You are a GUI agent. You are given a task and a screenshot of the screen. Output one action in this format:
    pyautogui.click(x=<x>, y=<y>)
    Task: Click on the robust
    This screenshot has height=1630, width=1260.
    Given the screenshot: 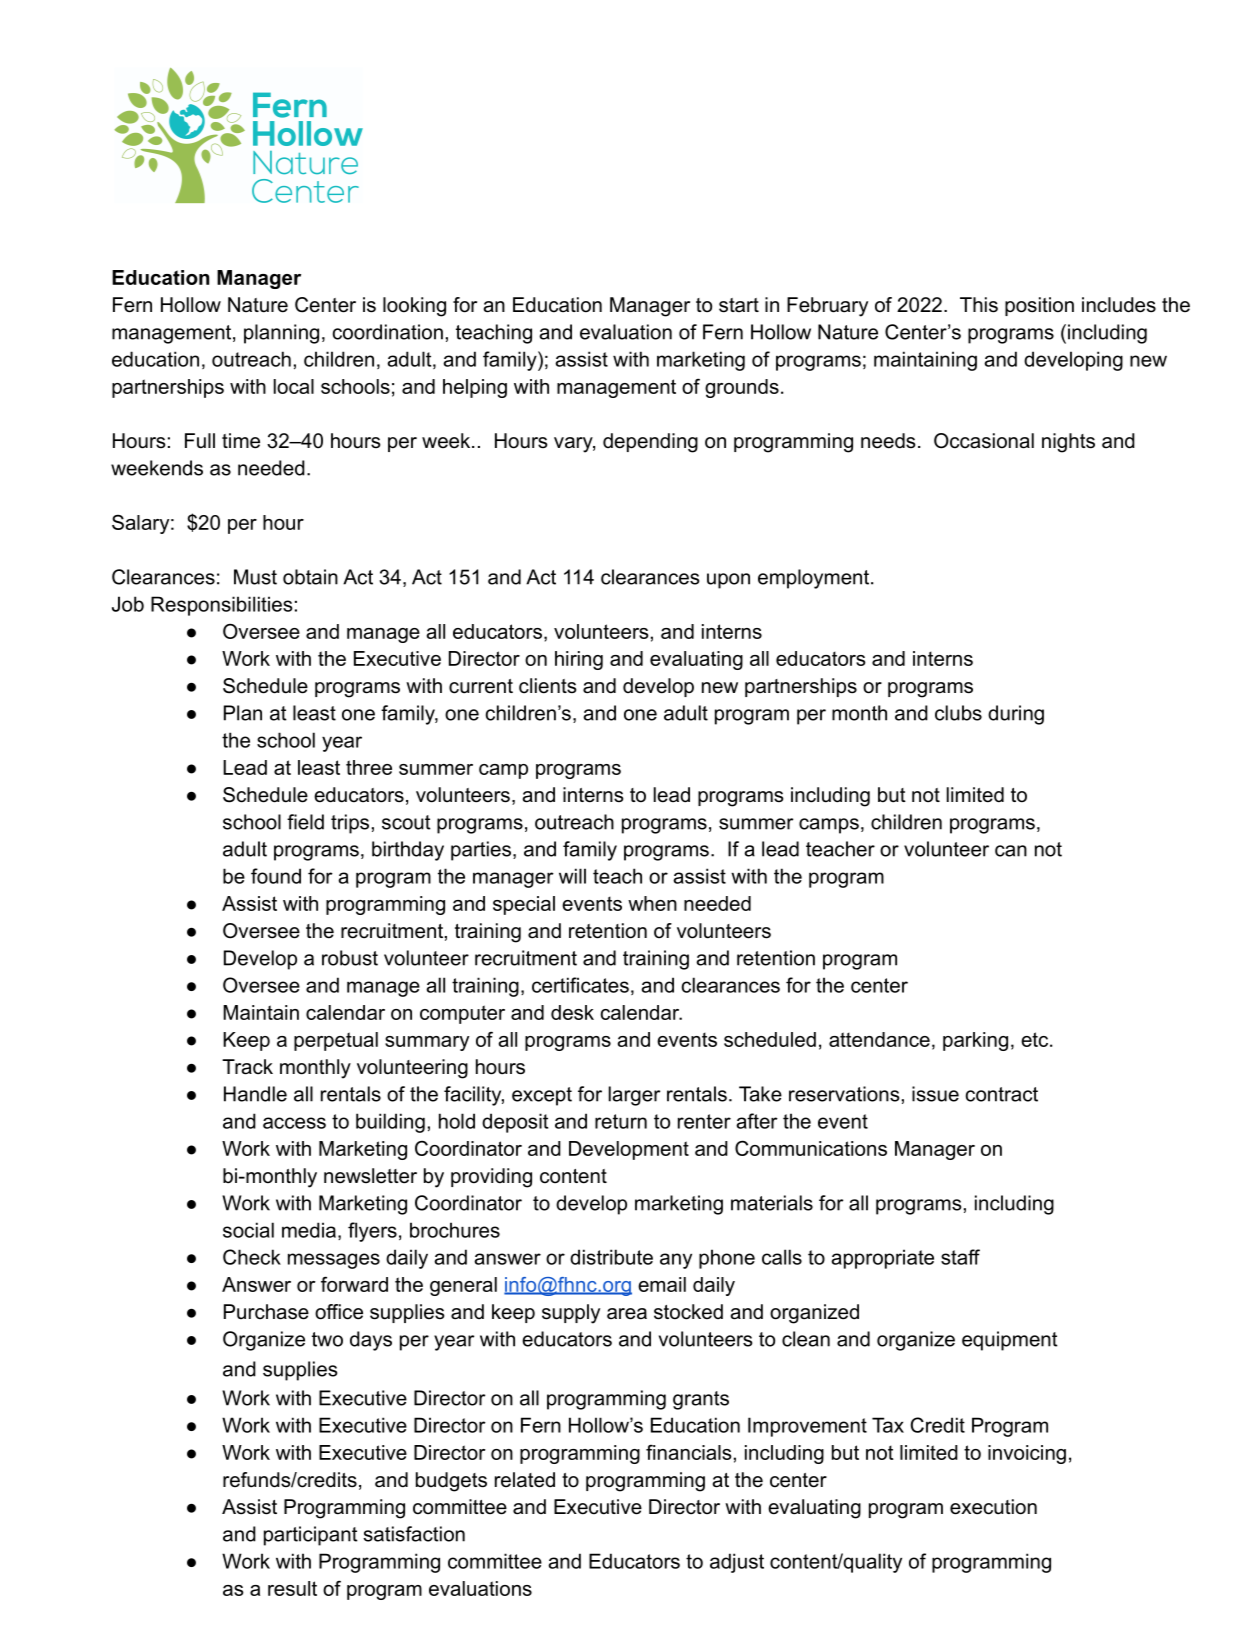 What is the action you would take?
    pyautogui.click(x=350, y=958)
